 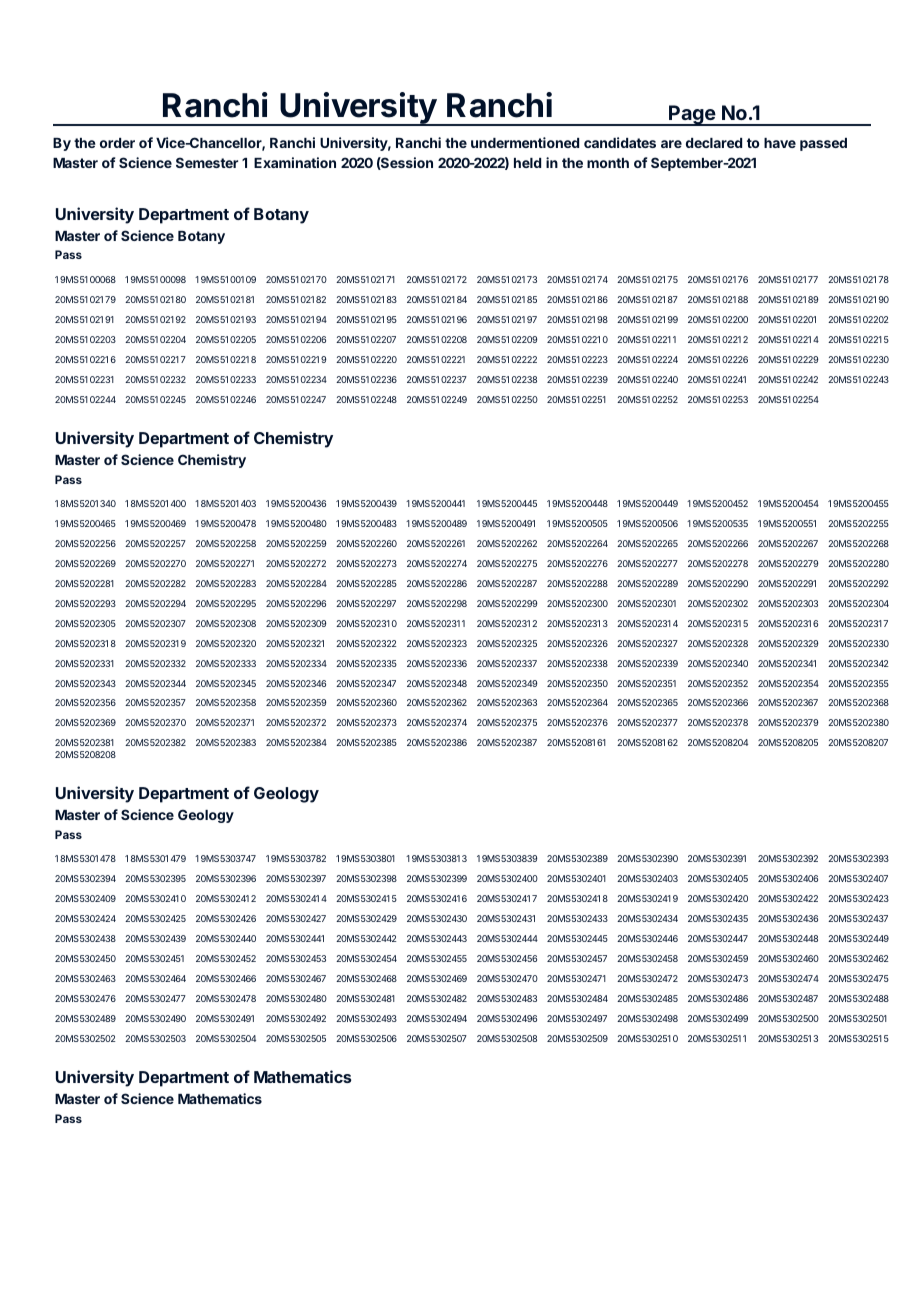 What do you see at coordinates (525, 142) in the screenshot?
I see `undermentioned` at bounding box center [525, 142].
